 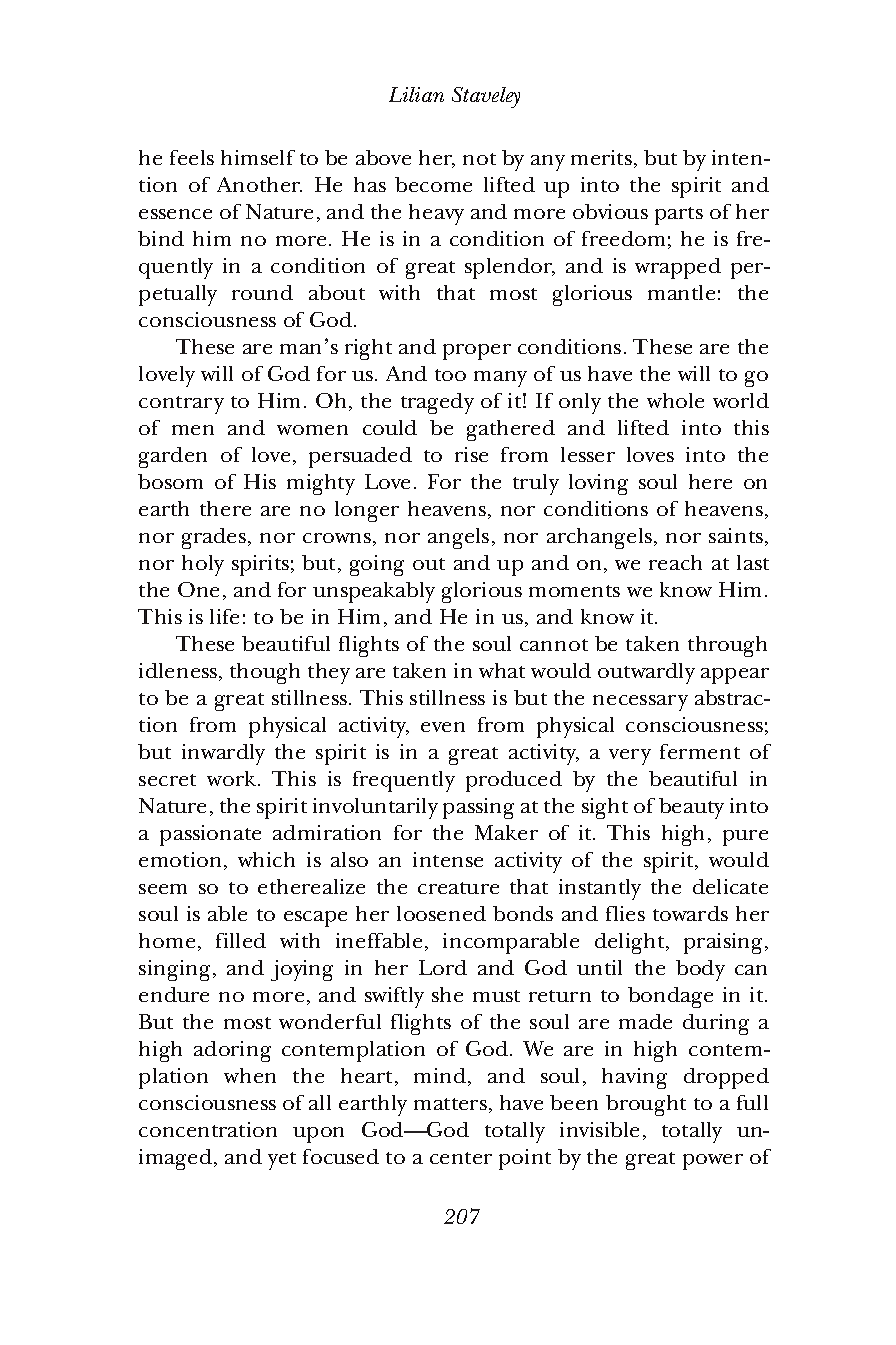 I want to click on through, so click(x=727, y=646).
